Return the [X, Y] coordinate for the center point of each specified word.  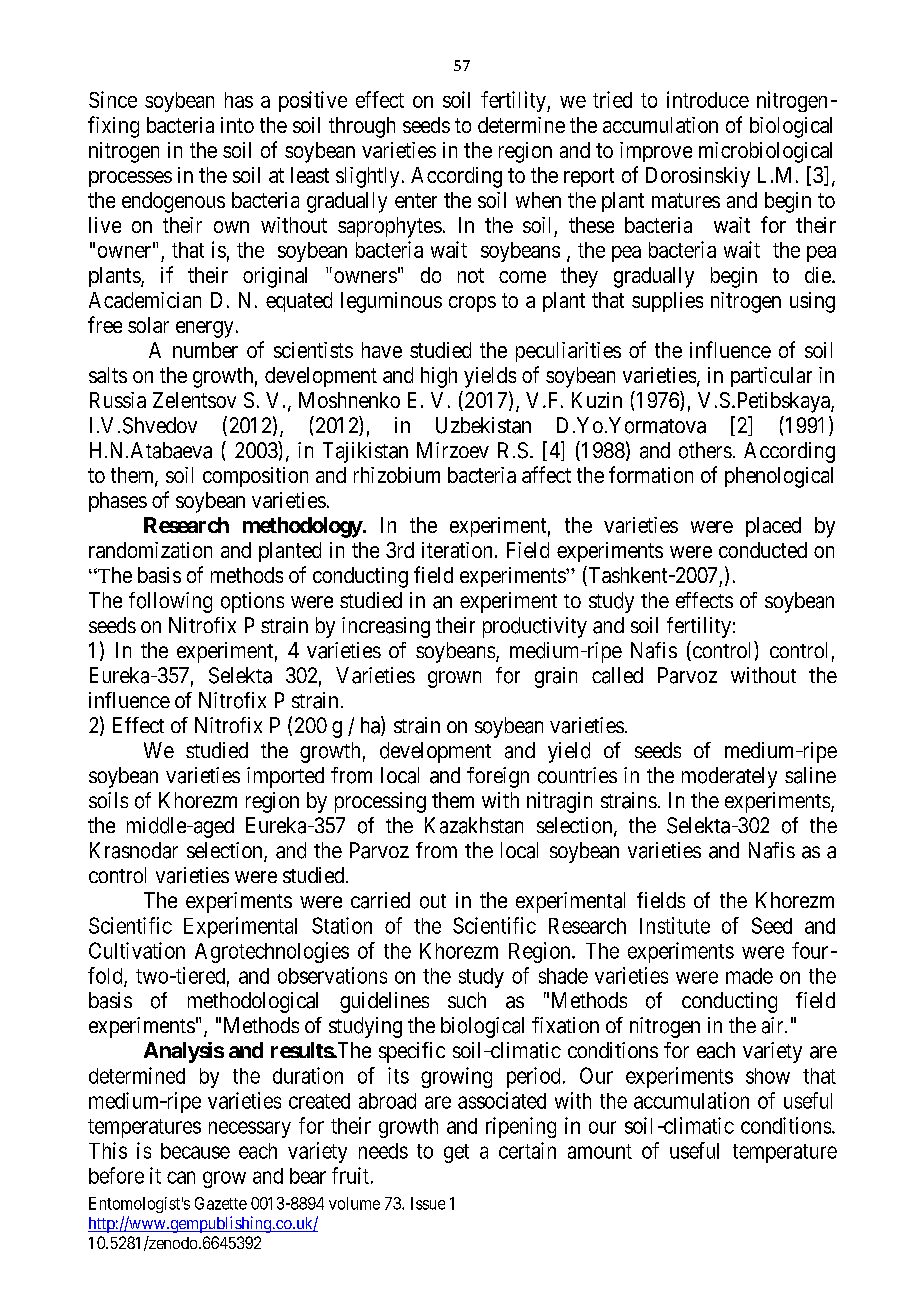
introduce [708, 99]
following [170, 602]
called [617, 675]
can [181, 1177]
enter [416, 200]
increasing [386, 627]
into [237, 125]
